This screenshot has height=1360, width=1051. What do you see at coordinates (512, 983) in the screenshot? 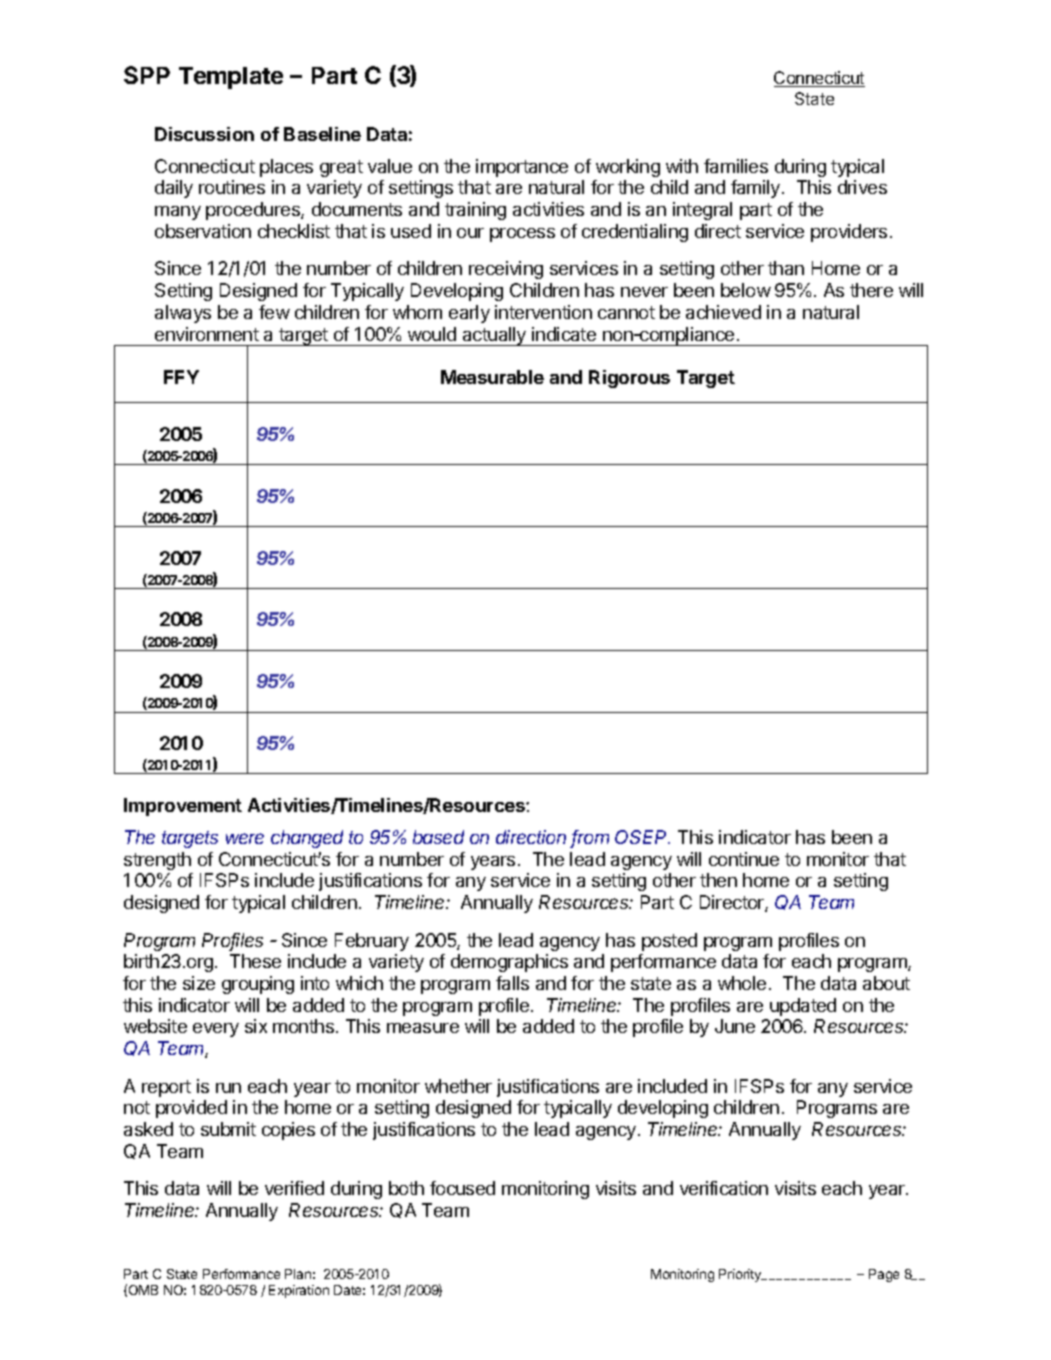
I see `falls` at bounding box center [512, 983].
